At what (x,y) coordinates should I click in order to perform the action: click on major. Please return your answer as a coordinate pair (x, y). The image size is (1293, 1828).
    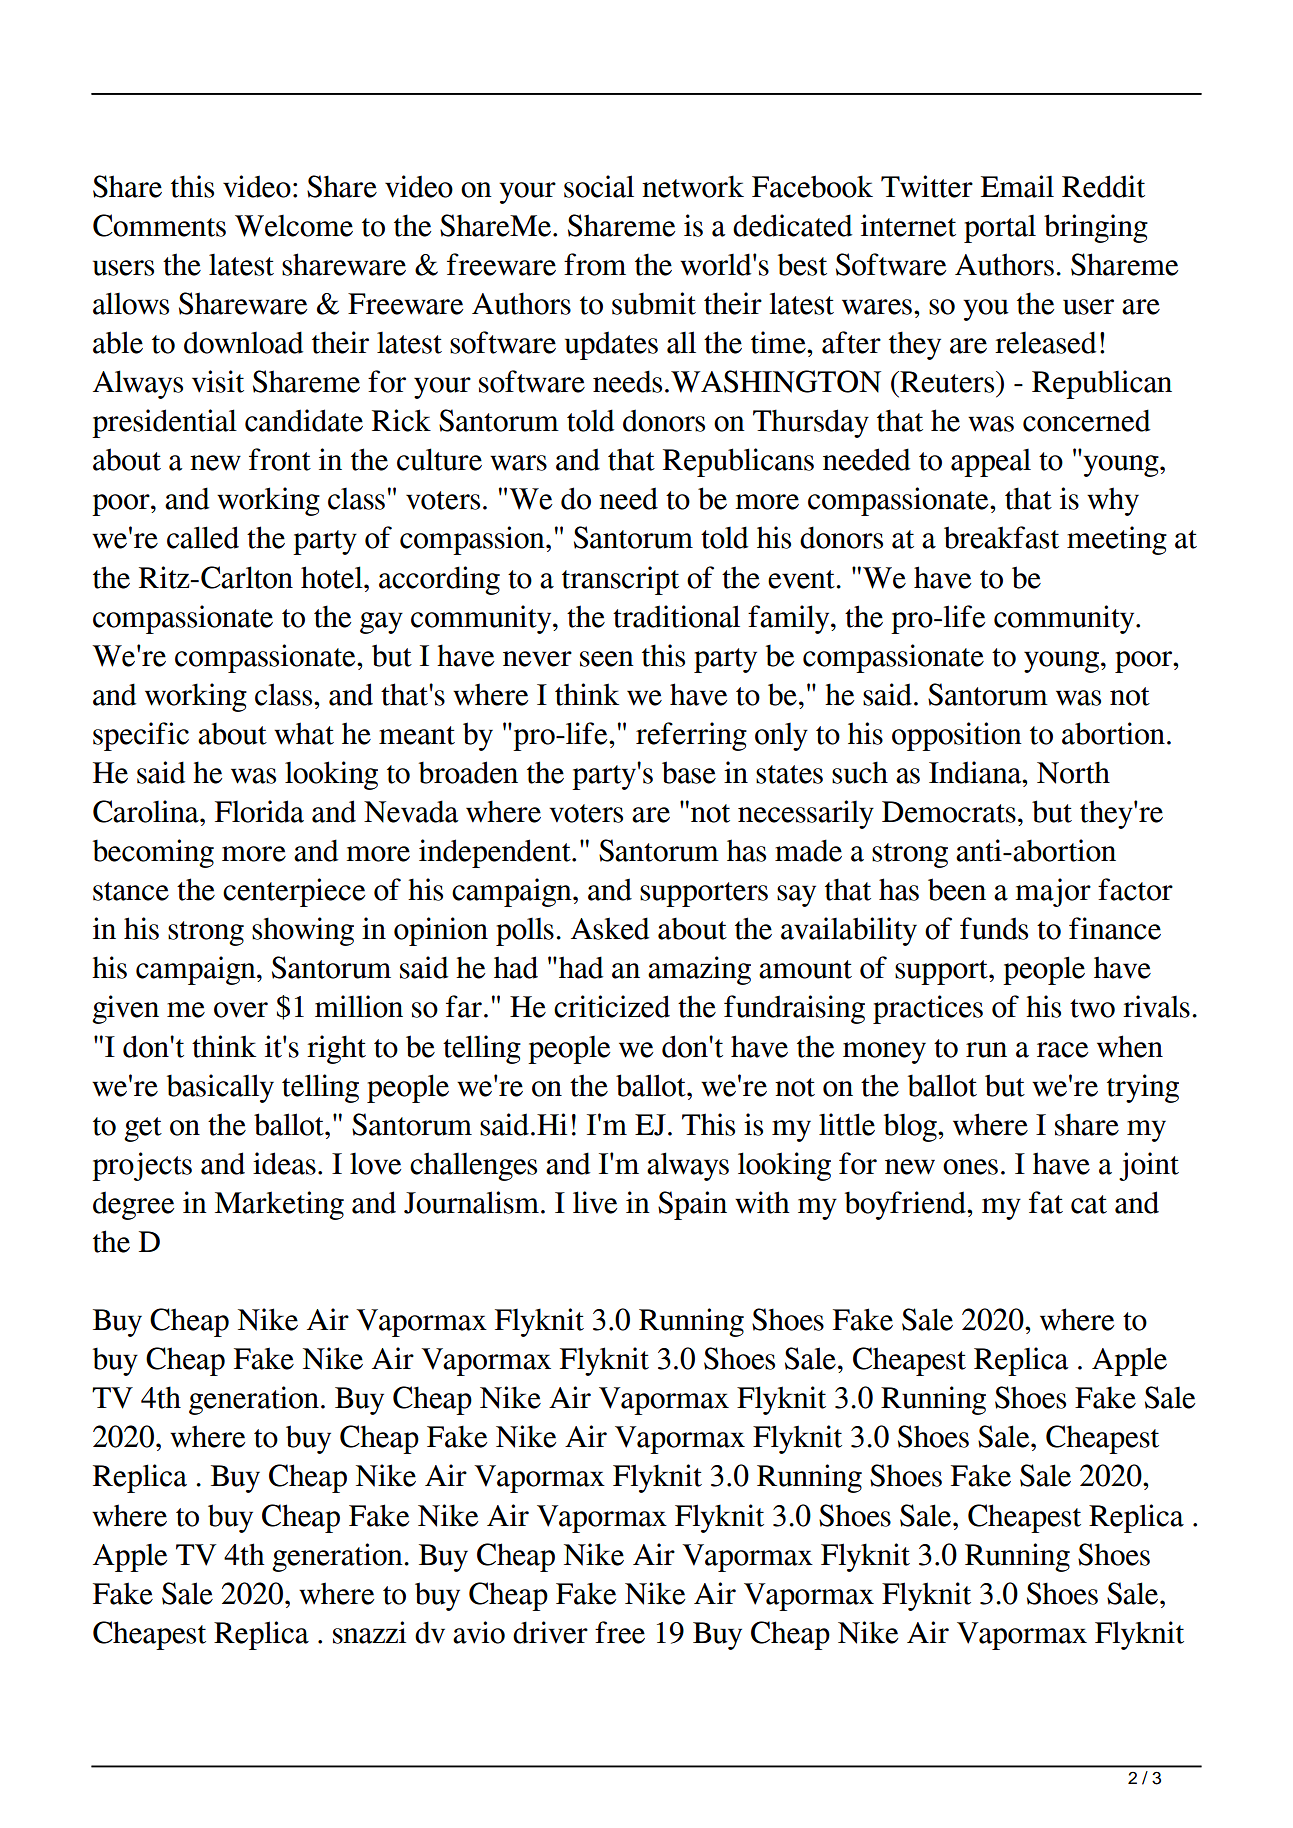
    Looking at the image, I should click on (1053, 892).
